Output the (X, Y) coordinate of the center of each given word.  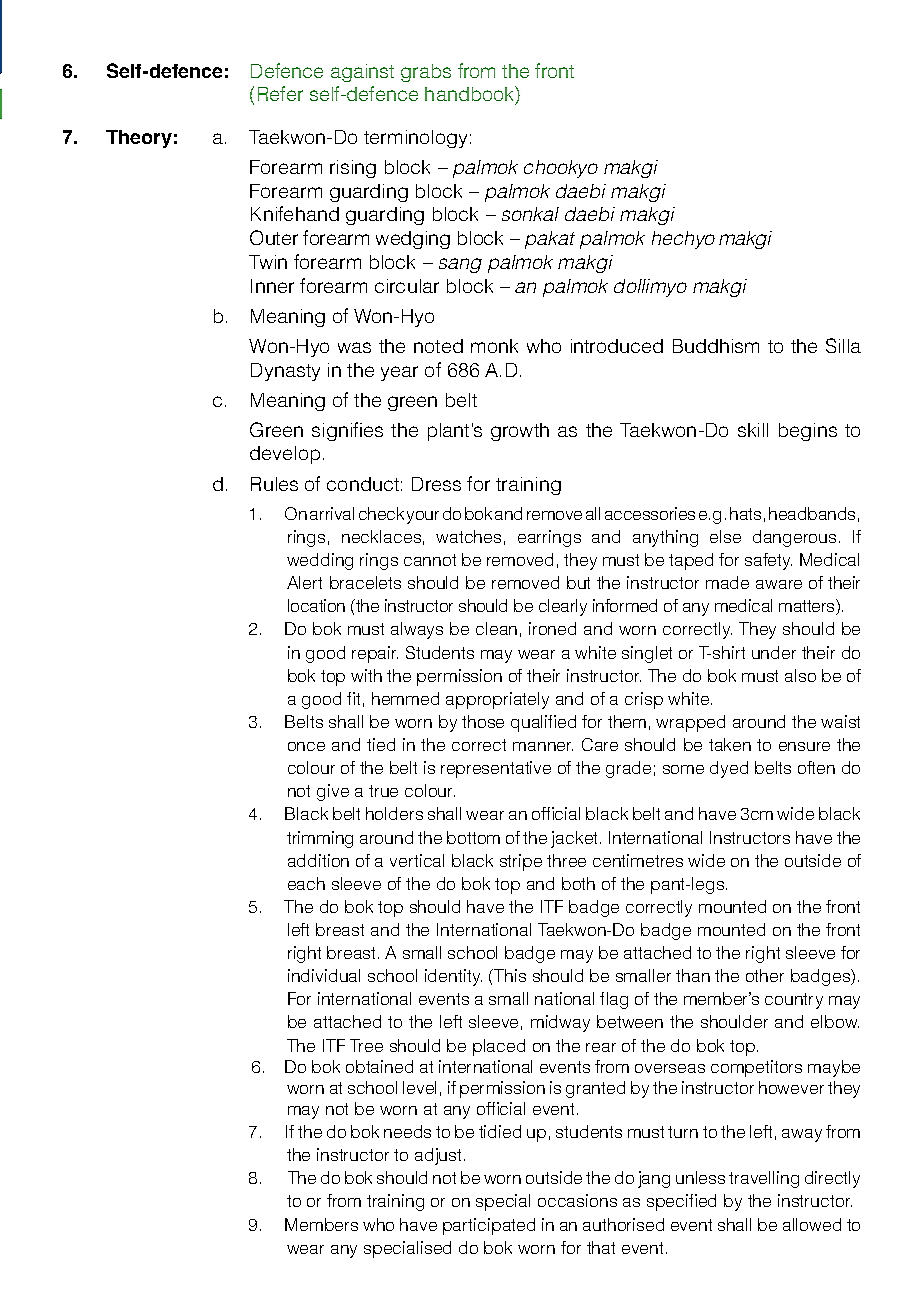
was (354, 347)
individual (324, 975)
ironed (552, 628)
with (366, 675)
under (774, 652)
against (362, 73)
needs (407, 1131)
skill (753, 430)
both (578, 883)
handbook (470, 95)
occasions (577, 1200)
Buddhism (716, 346)
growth (520, 432)
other (765, 975)
